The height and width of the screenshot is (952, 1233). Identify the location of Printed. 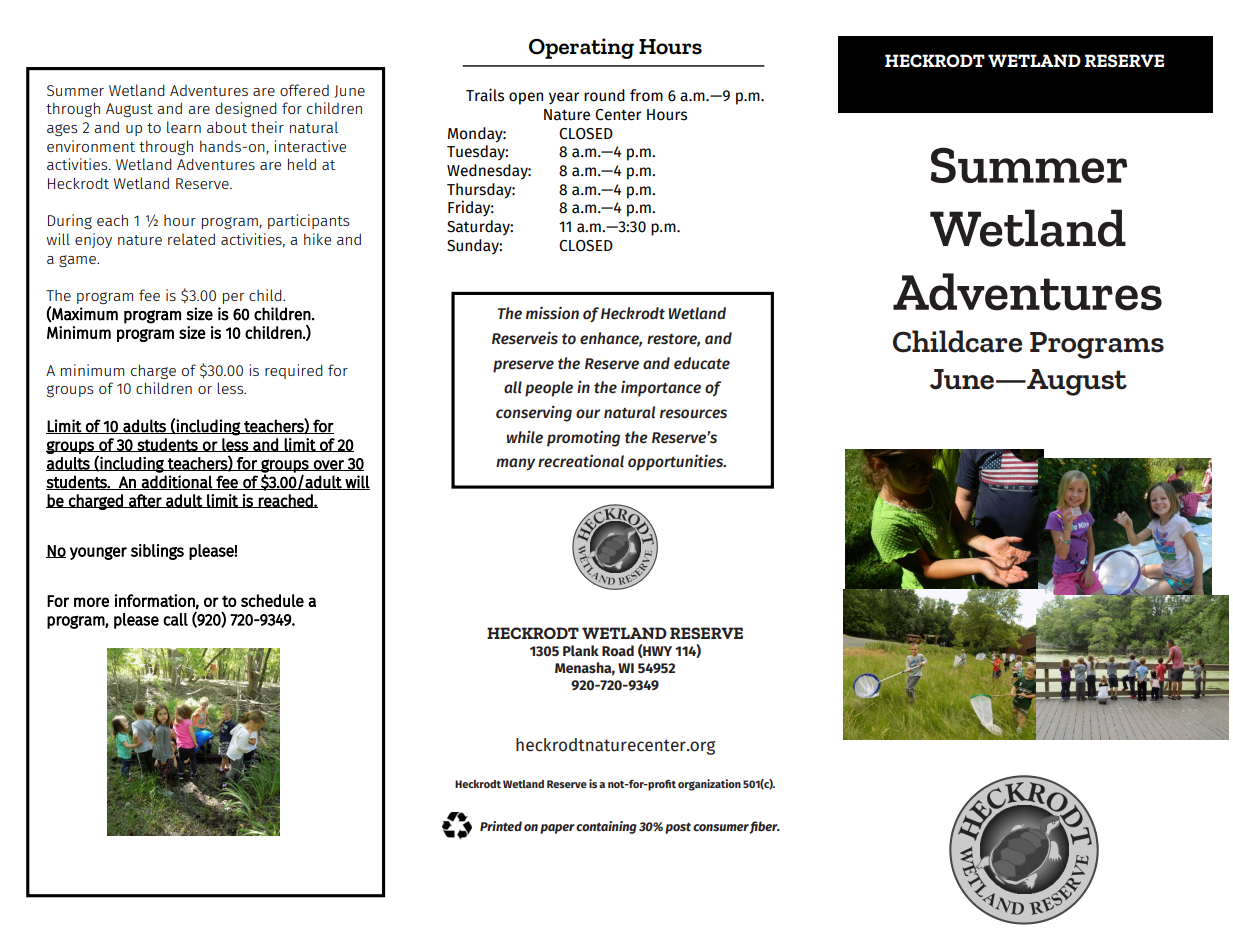
(501, 826).
